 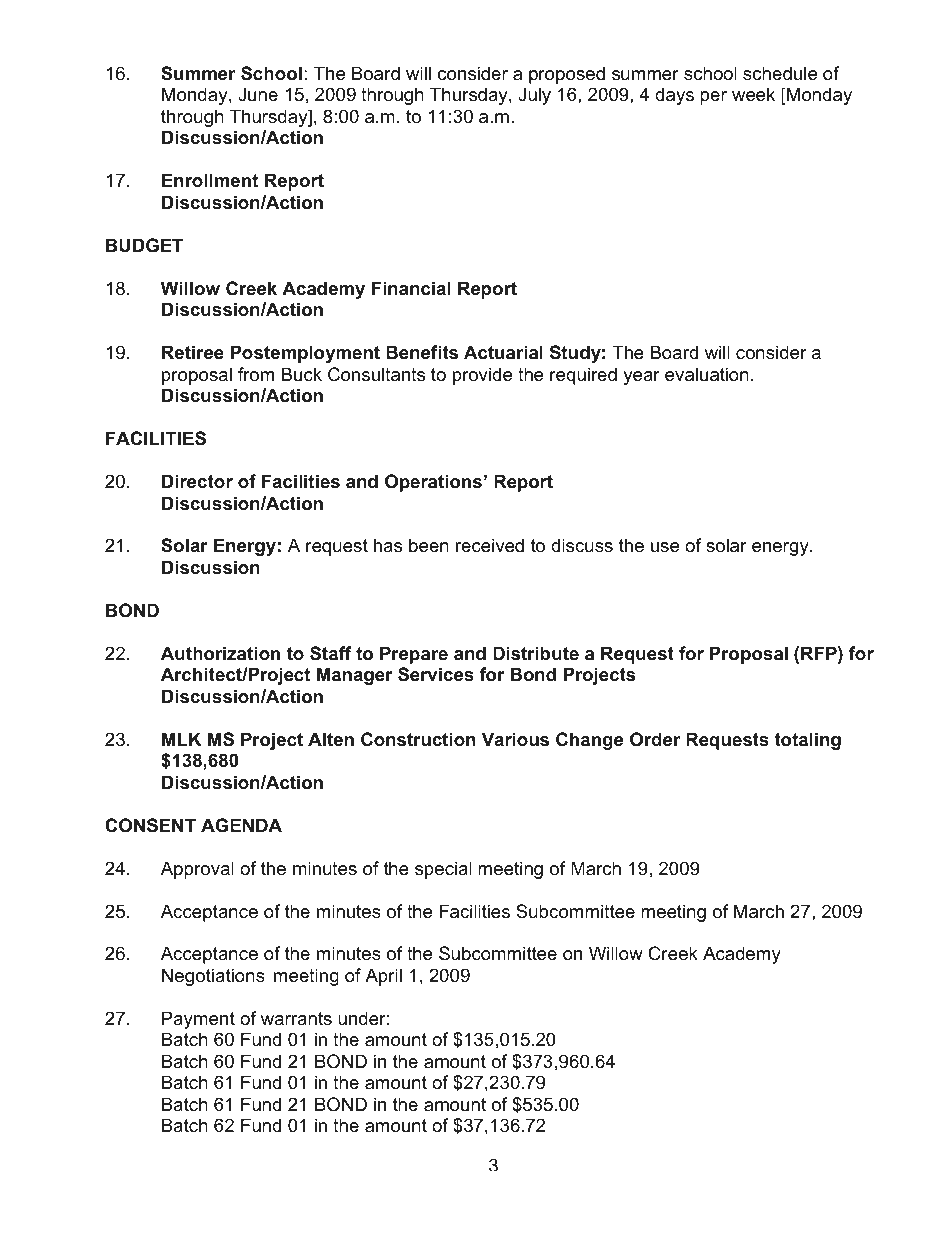 I want to click on Actuarial, so click(x=503, y=352).
